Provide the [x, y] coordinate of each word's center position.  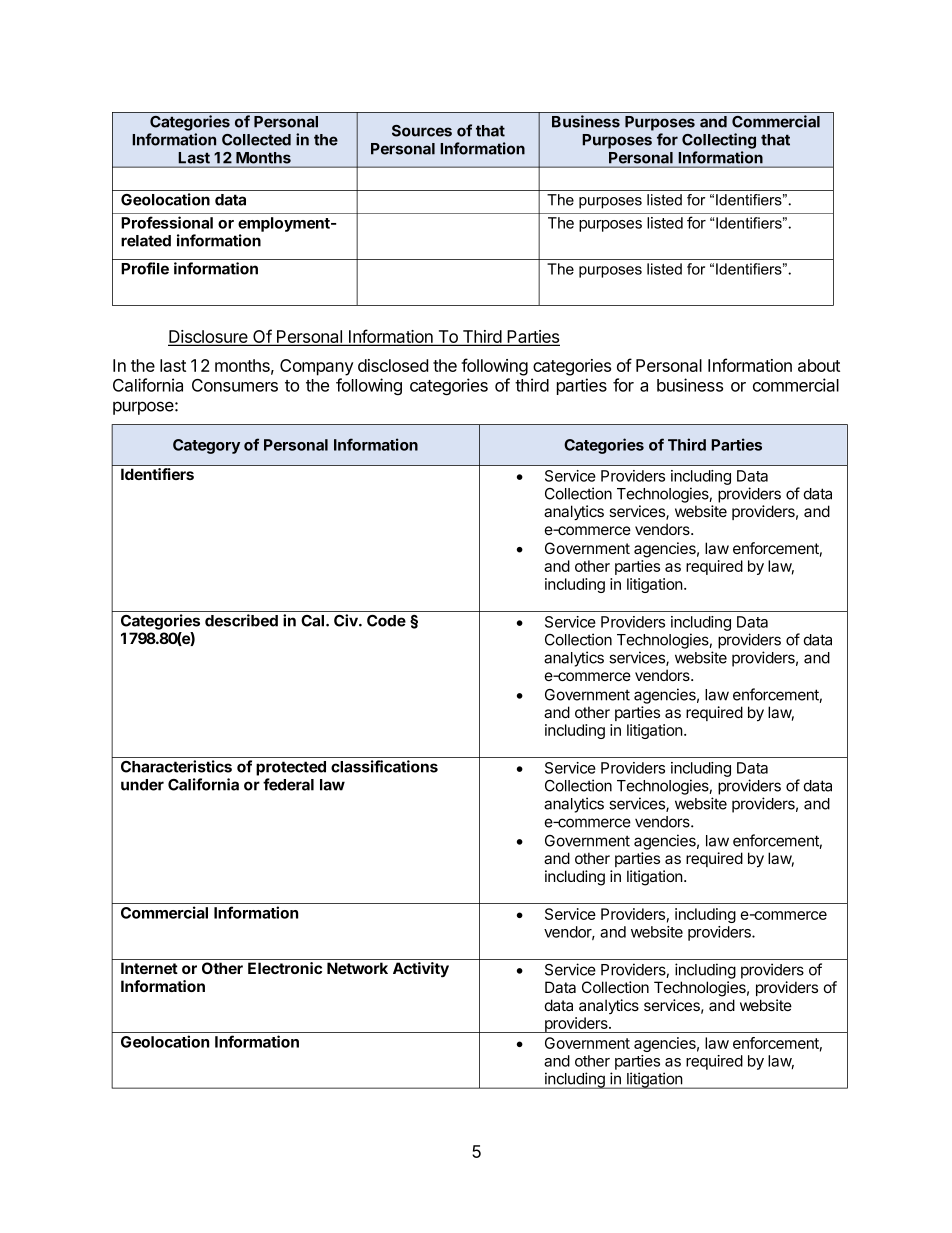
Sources [422, 131]
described [241, 620]
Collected [256, 140]
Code [386, 621]
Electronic [285, 968]
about [819, 365]
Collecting [719, 141]
